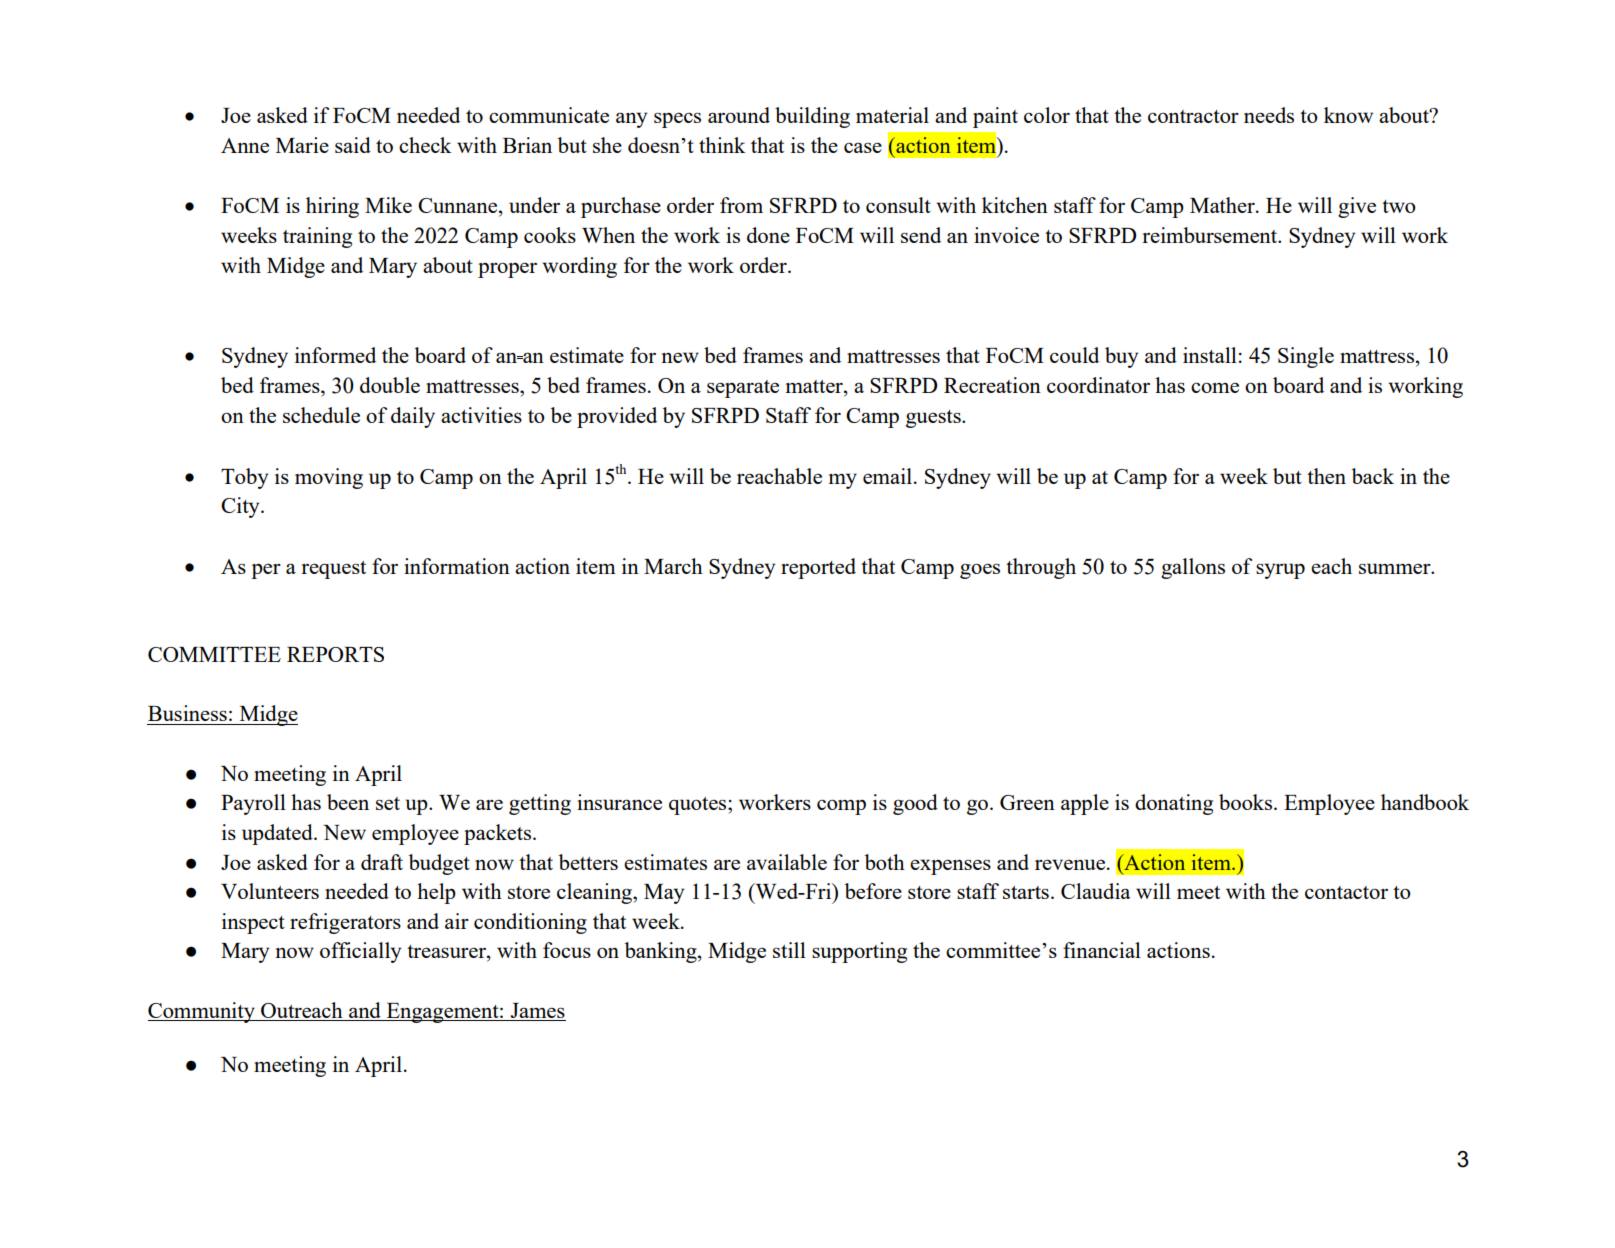  What do you see at coordinates (335, 654) in the page?
I see `REPORTS` at bounding box center [335, 654].
